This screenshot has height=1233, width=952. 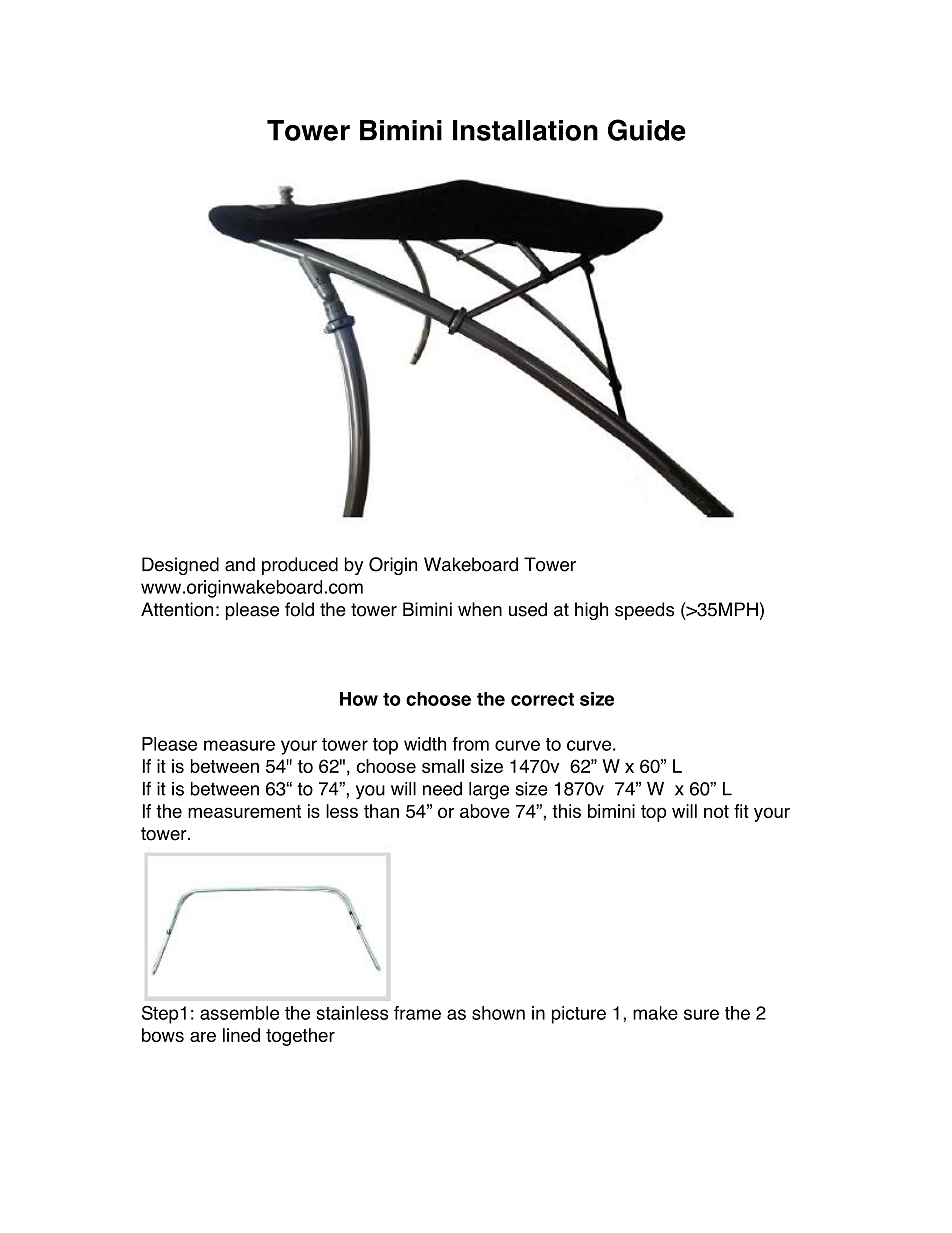 I want to click on from, so click(x=470, y=744).
